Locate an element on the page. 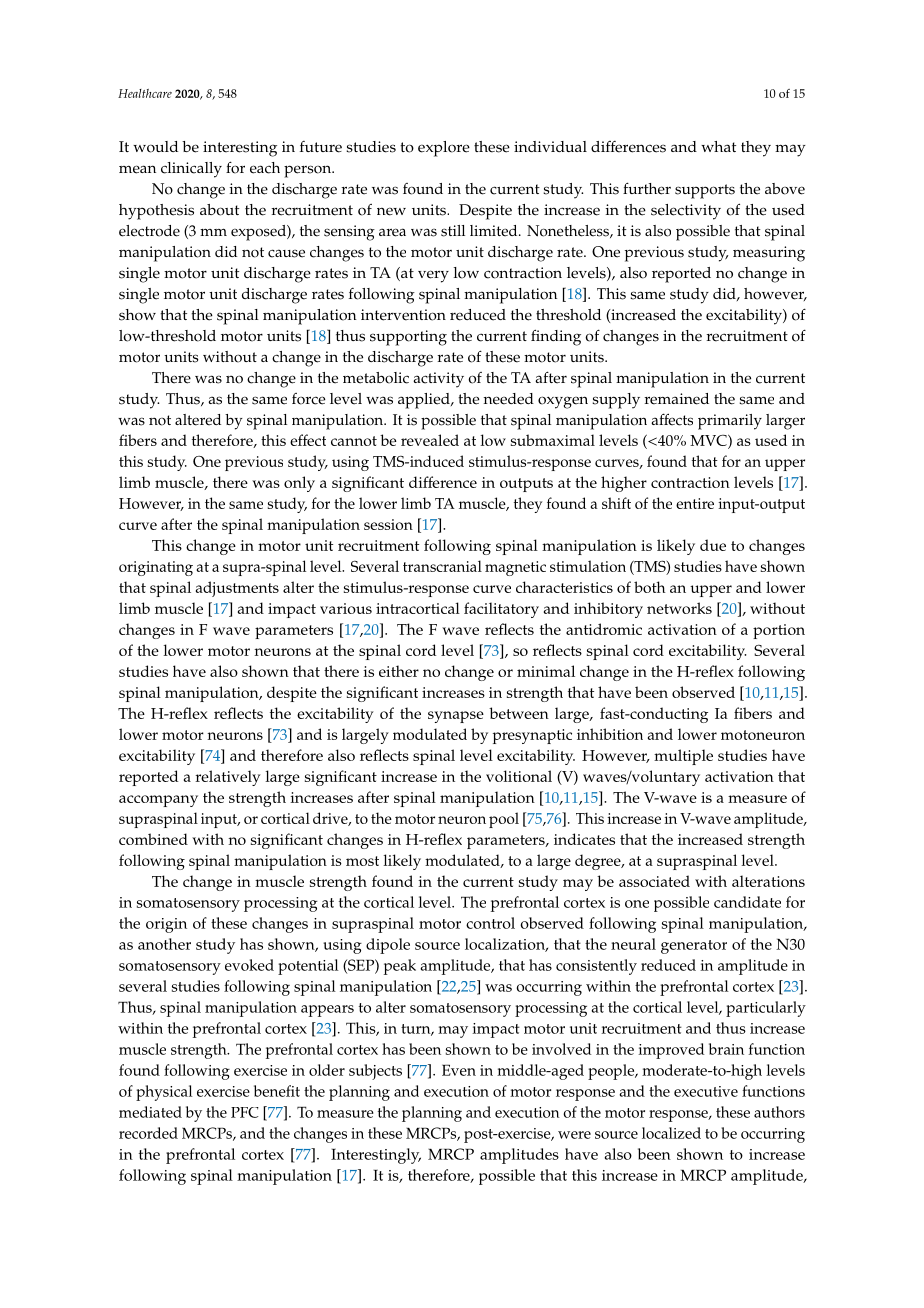 The height and width of the image is (1308, 924). what is located at coordinates (718, 146).
